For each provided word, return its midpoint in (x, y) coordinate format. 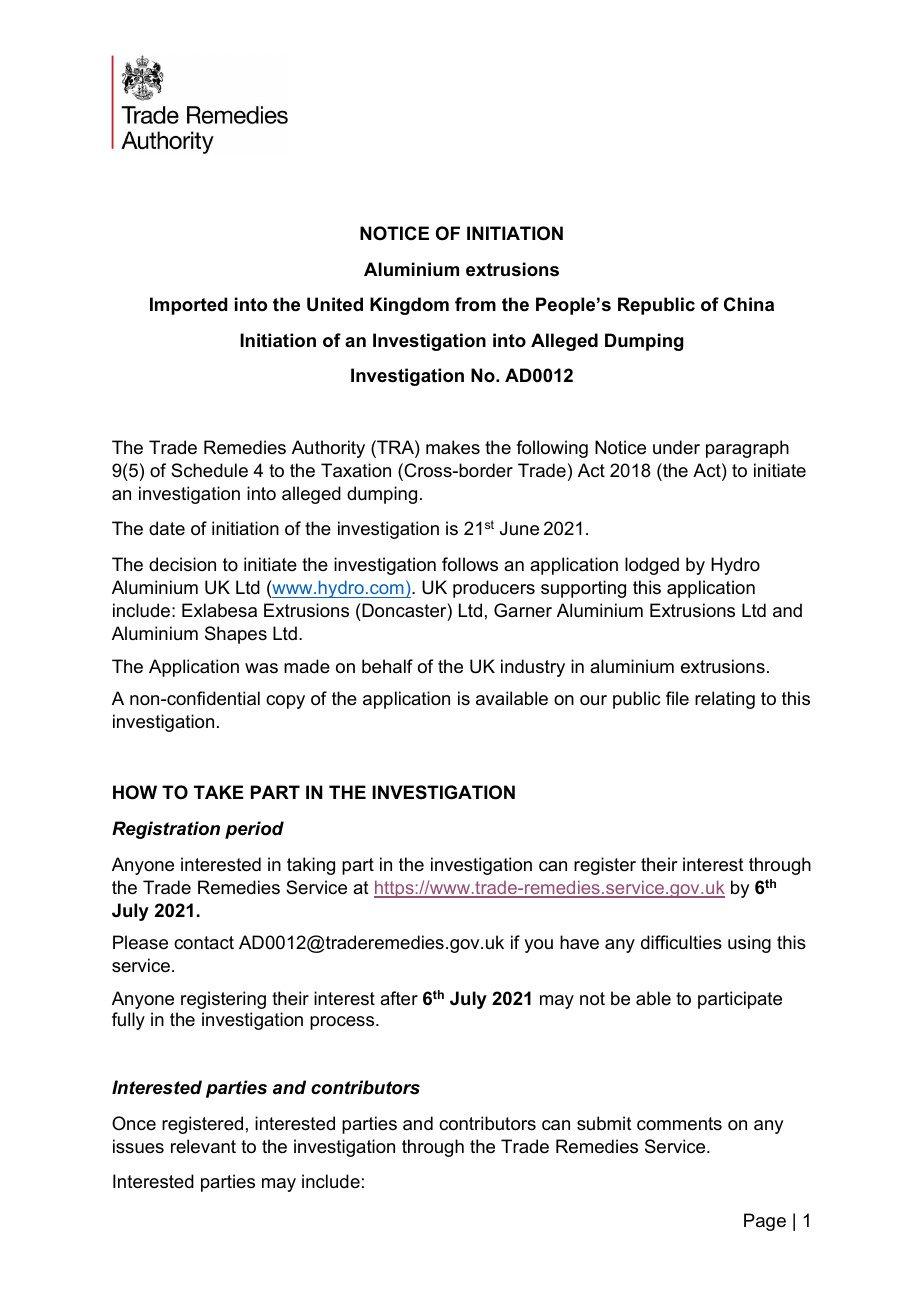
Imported (189, 306)
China (749, 304)
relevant (203, 1146)
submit (604, 1123)
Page (765, 1222)
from (475, 304)
